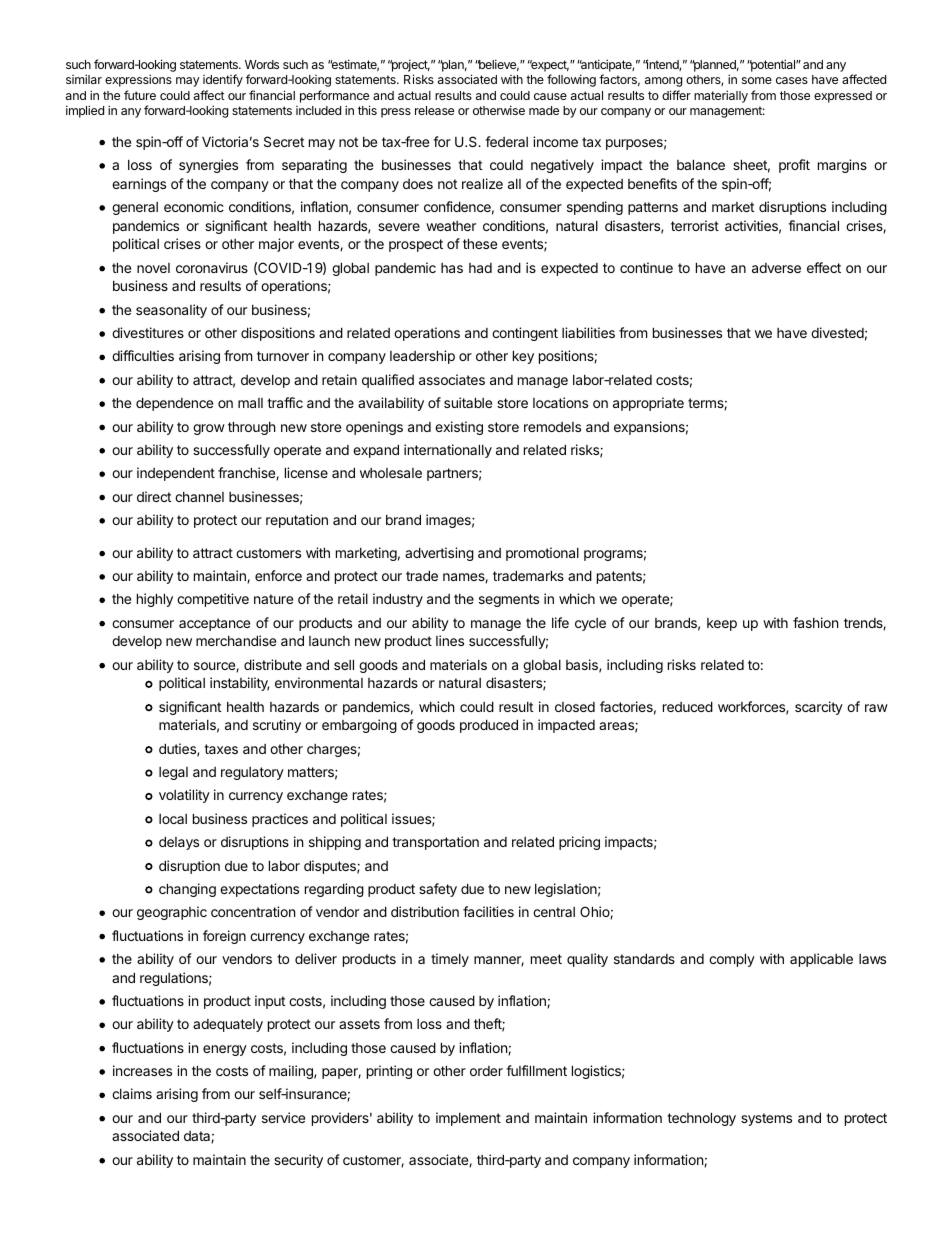 The height and width of the document is (1233, 952). What do you see at coordinates (815, 622) in the document?
I see `fashion` at bounding box center [815, 622].
